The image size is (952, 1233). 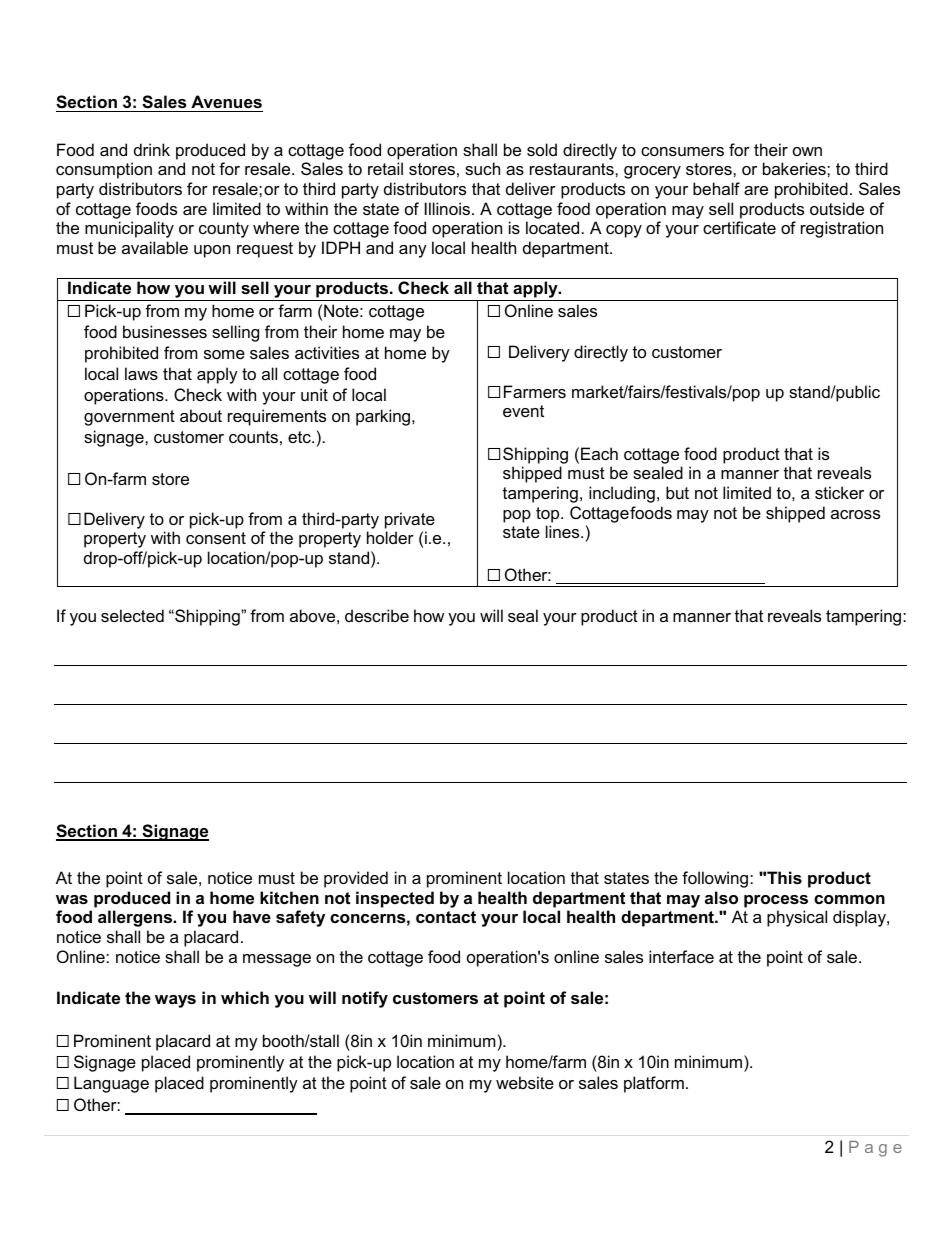 I want to click on across, so click(x=855, y=514).
